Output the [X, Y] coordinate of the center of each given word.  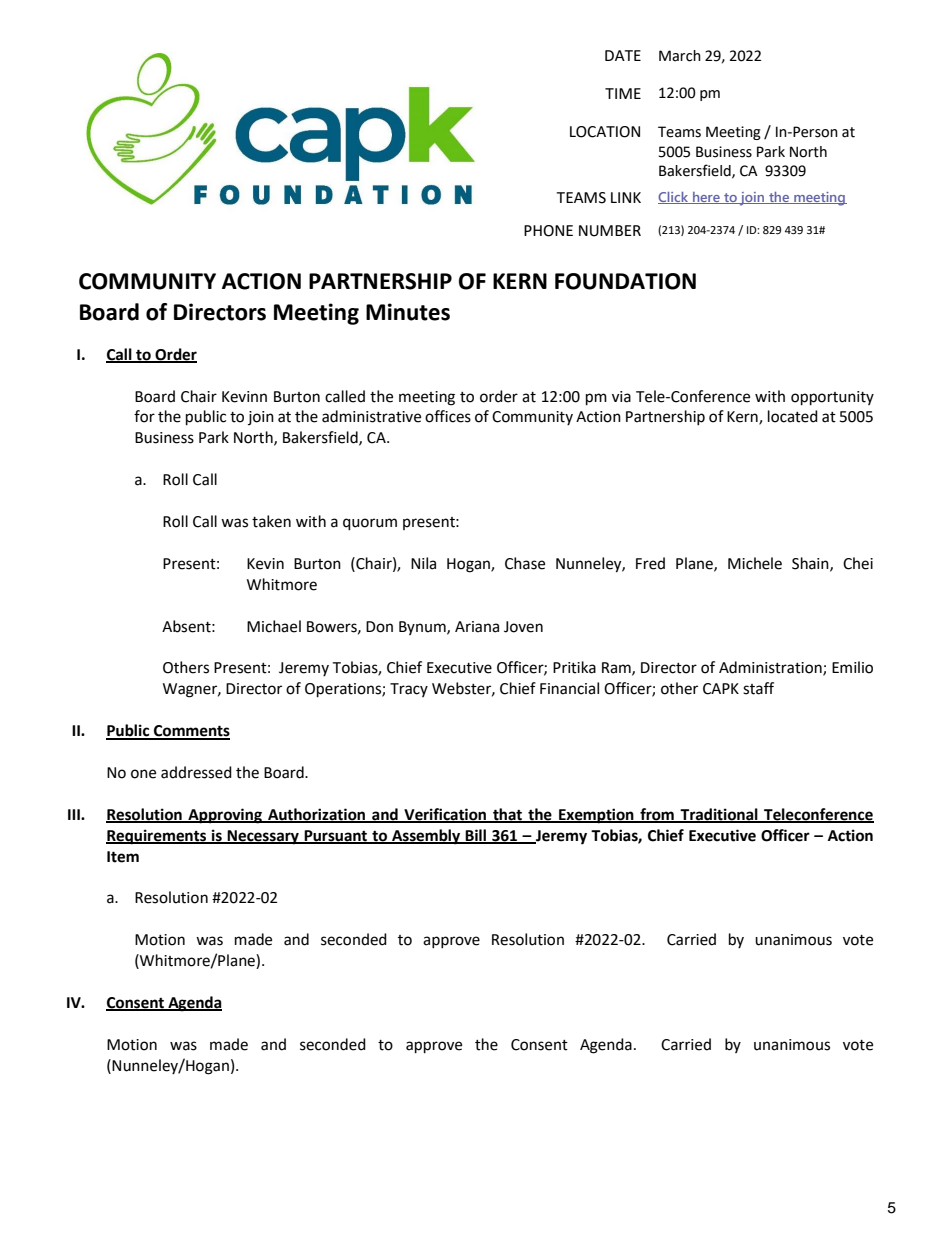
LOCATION [605, 132]
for [144, 416]
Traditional [719, 815]
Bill [476, 836]
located [793, 416]
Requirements [157, 837]
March [680, 56]
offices [448, 416]
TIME [623, 93]
